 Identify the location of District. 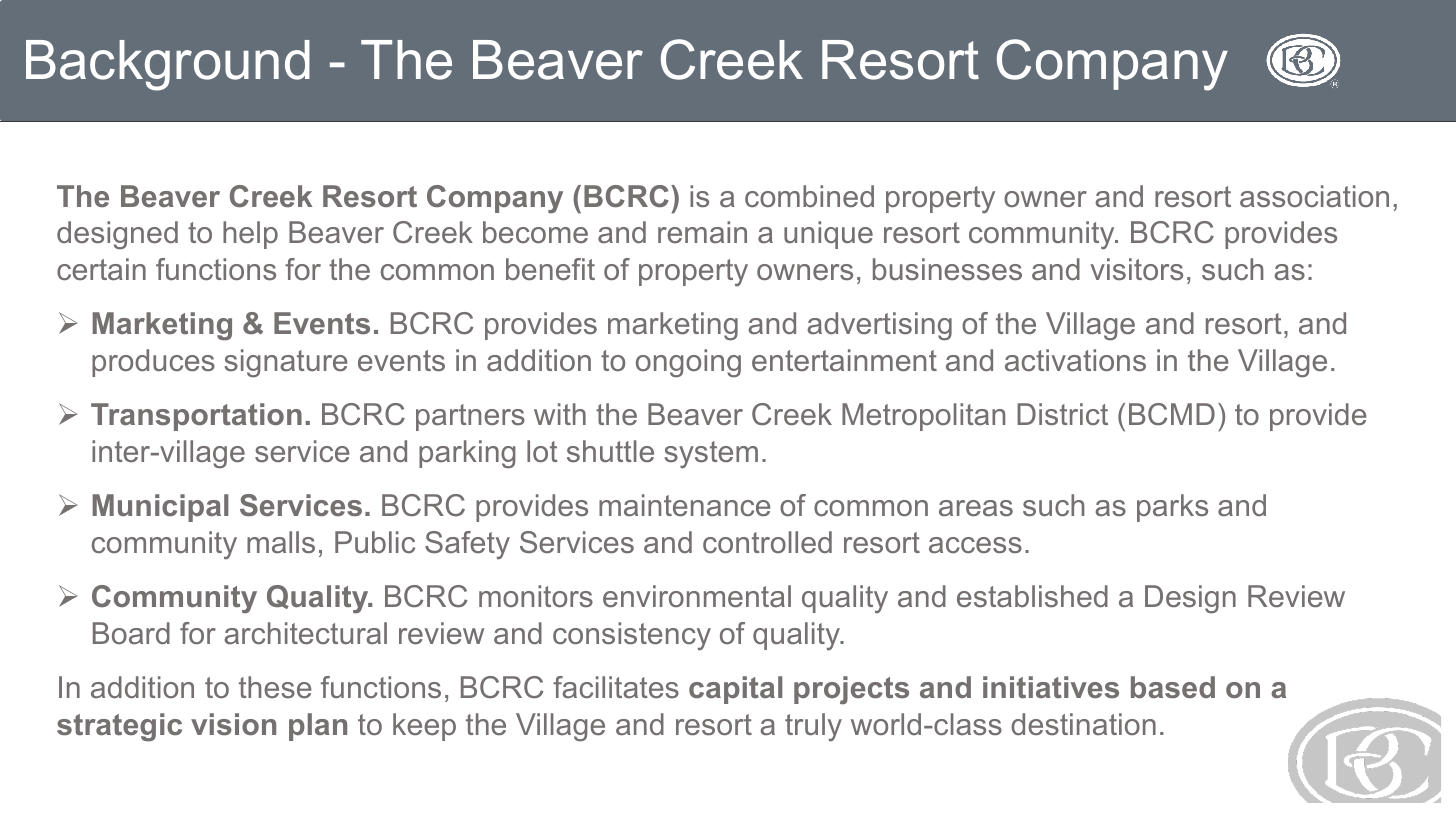
(1062, 414).
